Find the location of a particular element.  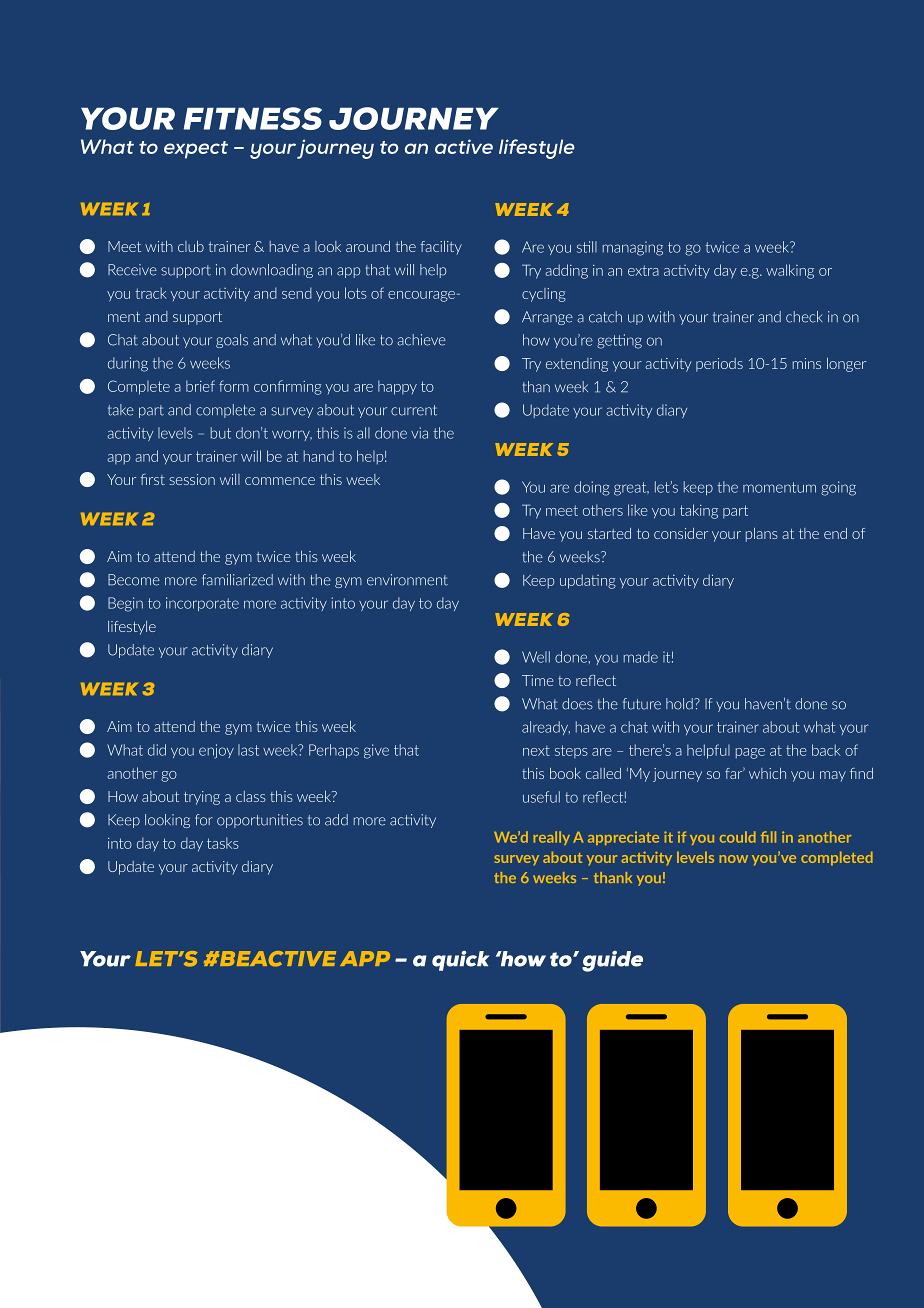

expect is located at coordinates (196, 150).
